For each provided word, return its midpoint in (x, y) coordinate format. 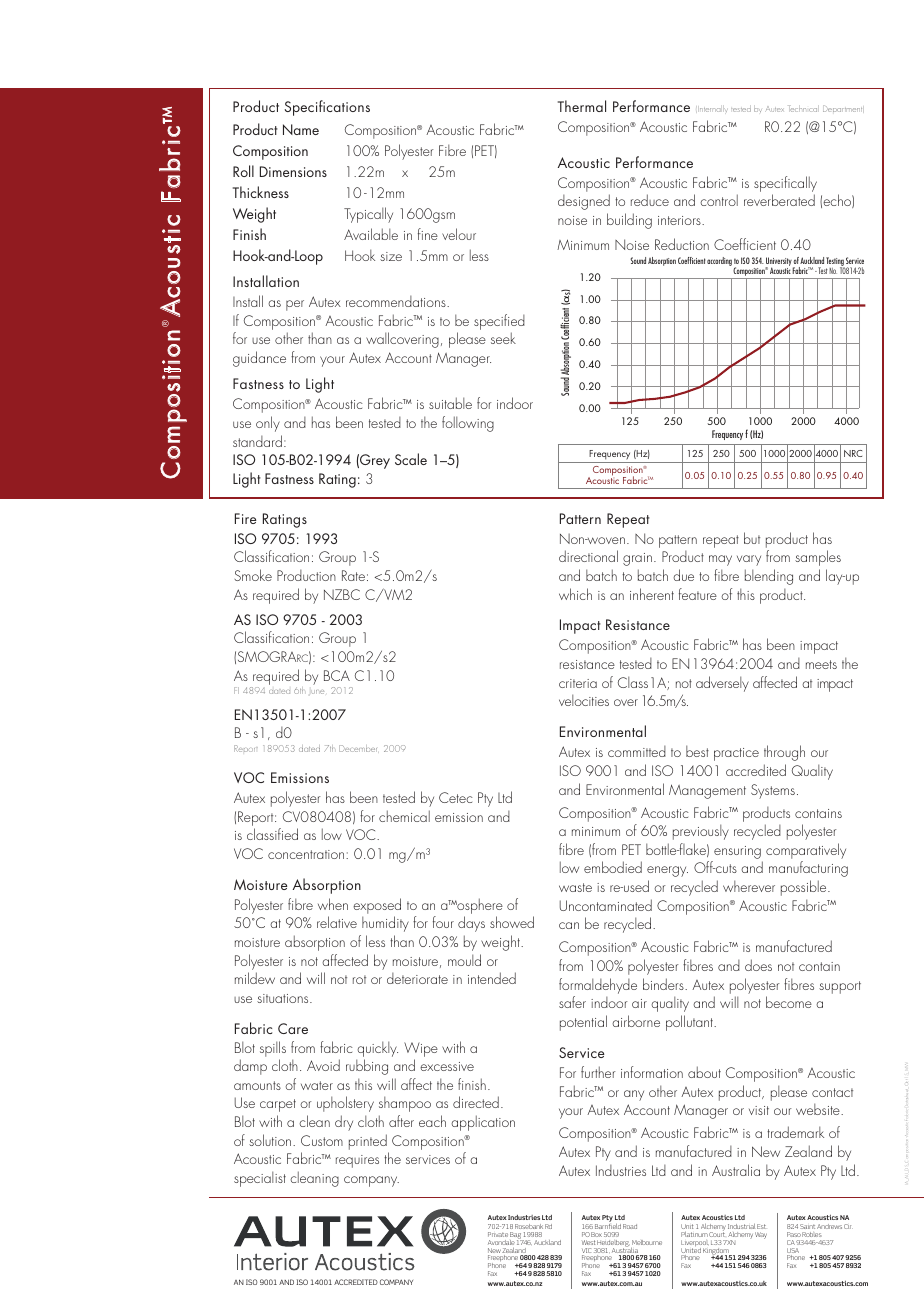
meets (821, 664)
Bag (516, 1237)
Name (301, 129)
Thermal (582, 106)
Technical (802, 108)
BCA (337, 675)
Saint (807, 1226)
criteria (578, 683)
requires (357, 1161)
